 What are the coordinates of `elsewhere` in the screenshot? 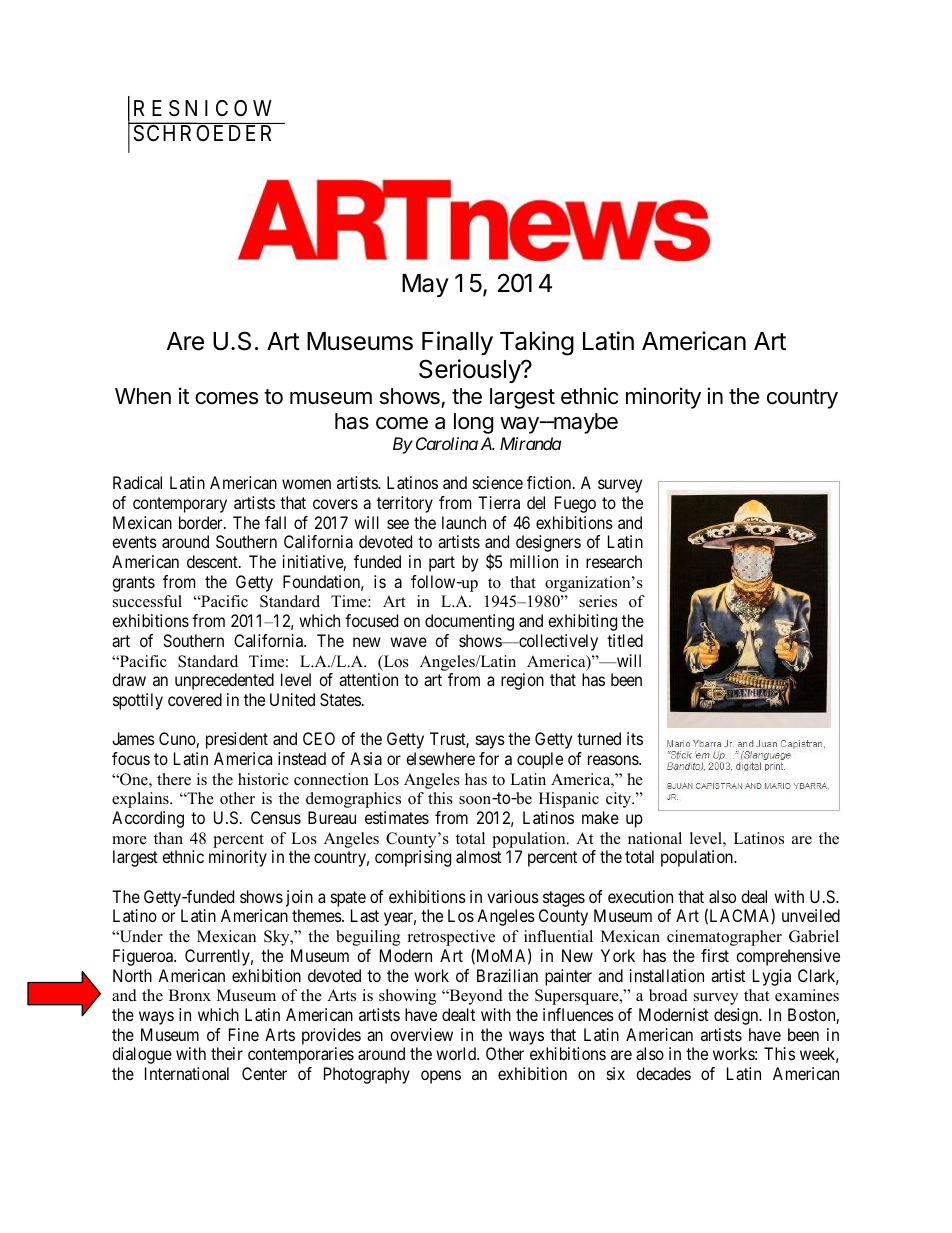 It's located at (440, 758).
